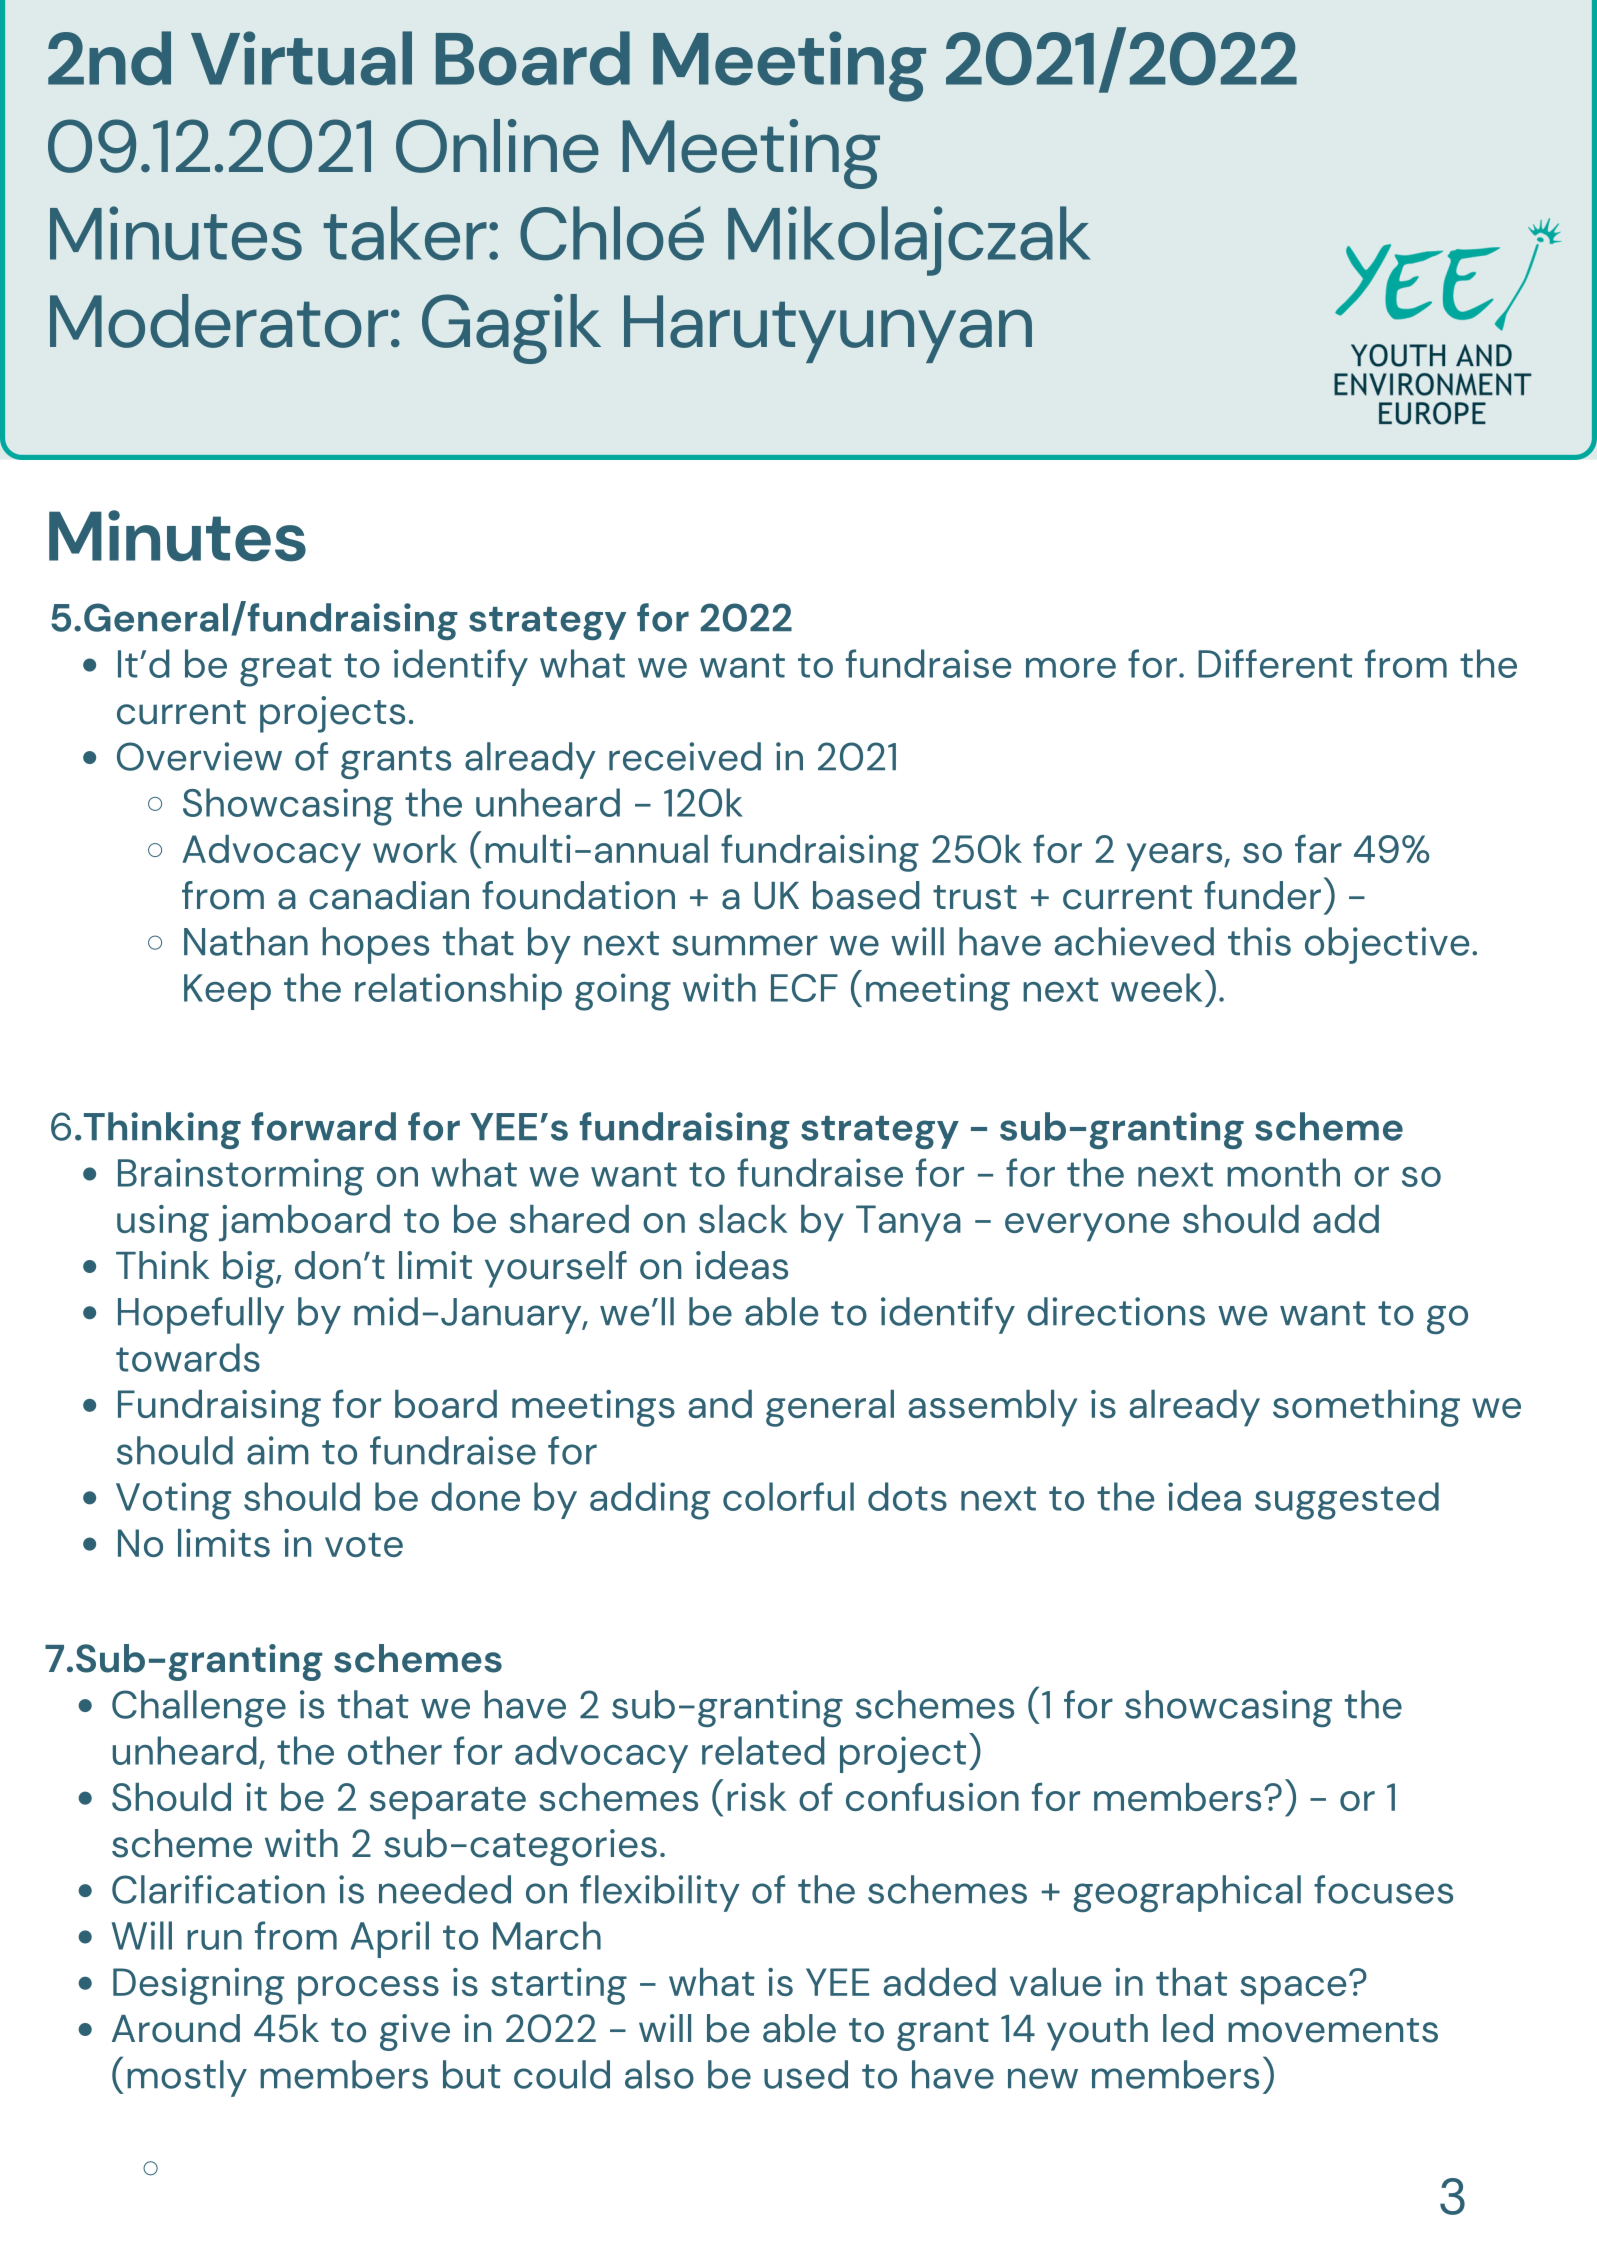 This page has height=2258, width=1597. What do you see at coordinates (804, 988) in the page?
I see `ECF` at bounding box center [804, 988].
